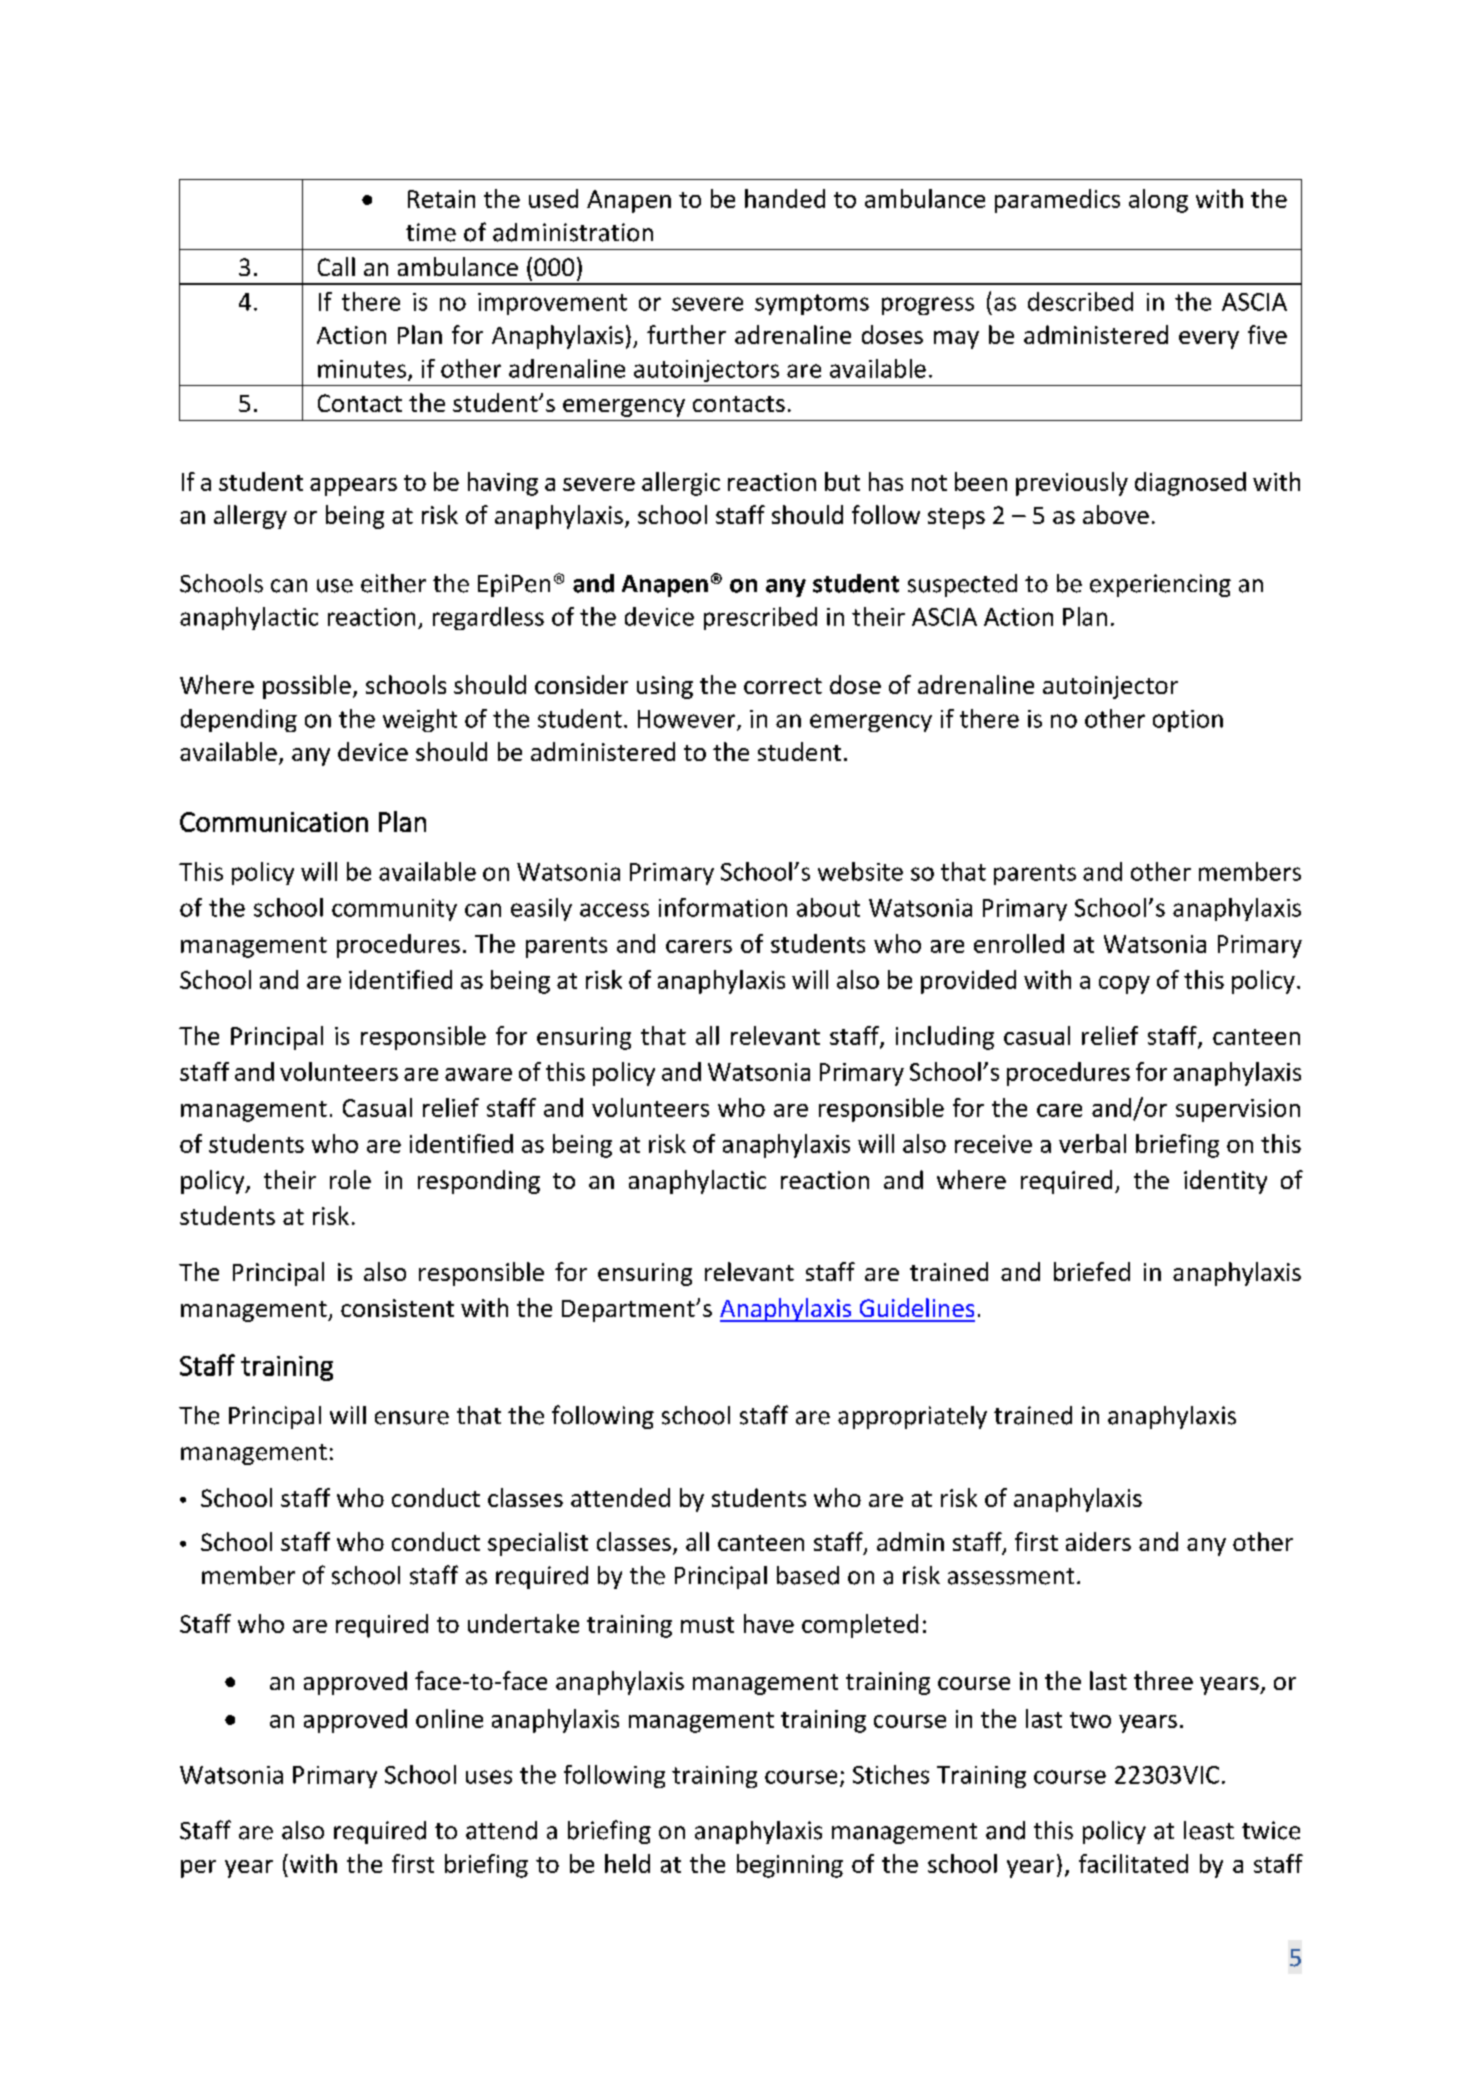 This document has height=2095, width=1481. Describe the element at coordinates (1133, 1863) in the document. I see `facilitated` at that location.
